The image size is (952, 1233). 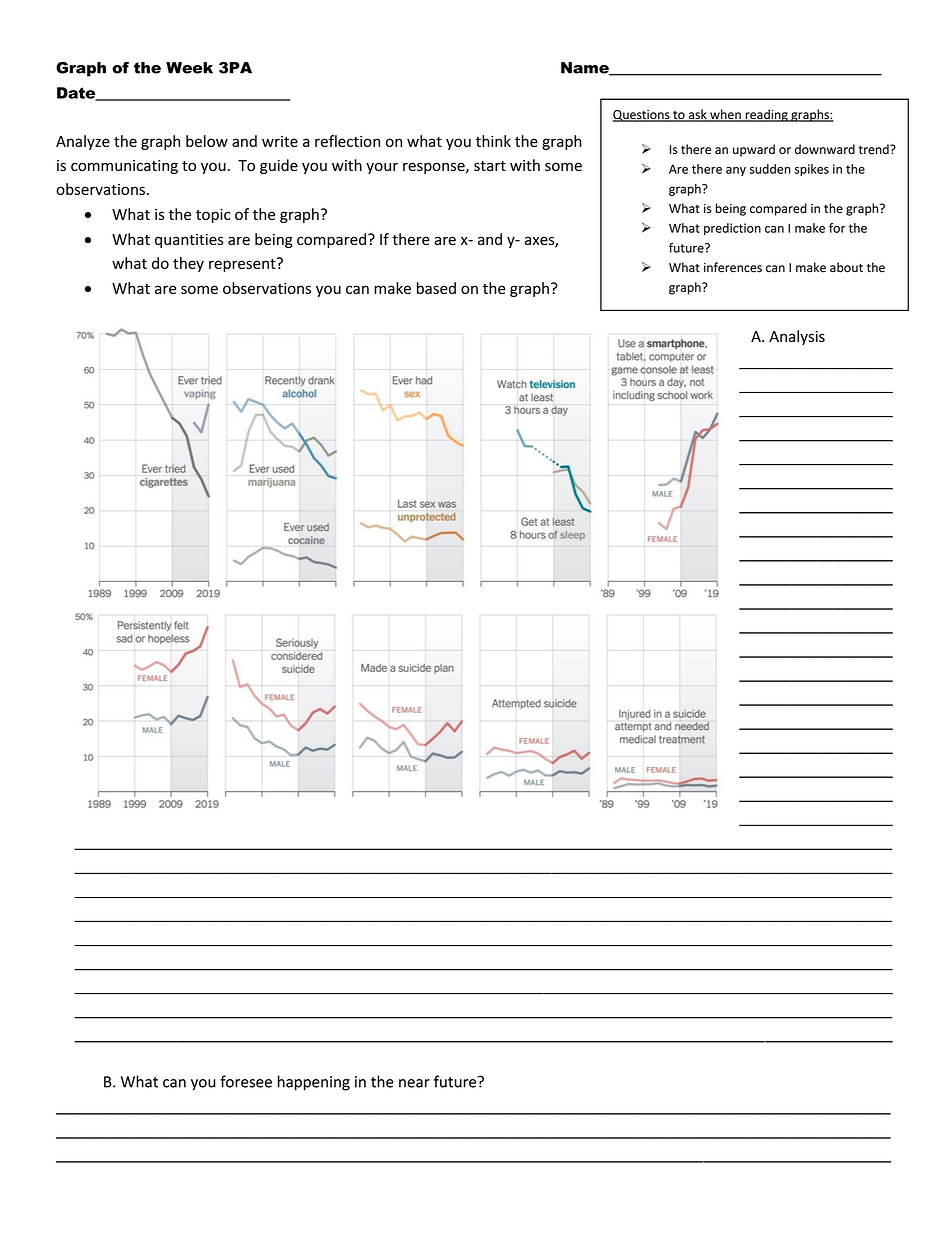 What do you see at coordinates (766, 115) in the page?
I see `reading` at bounding box center [766, 115].
